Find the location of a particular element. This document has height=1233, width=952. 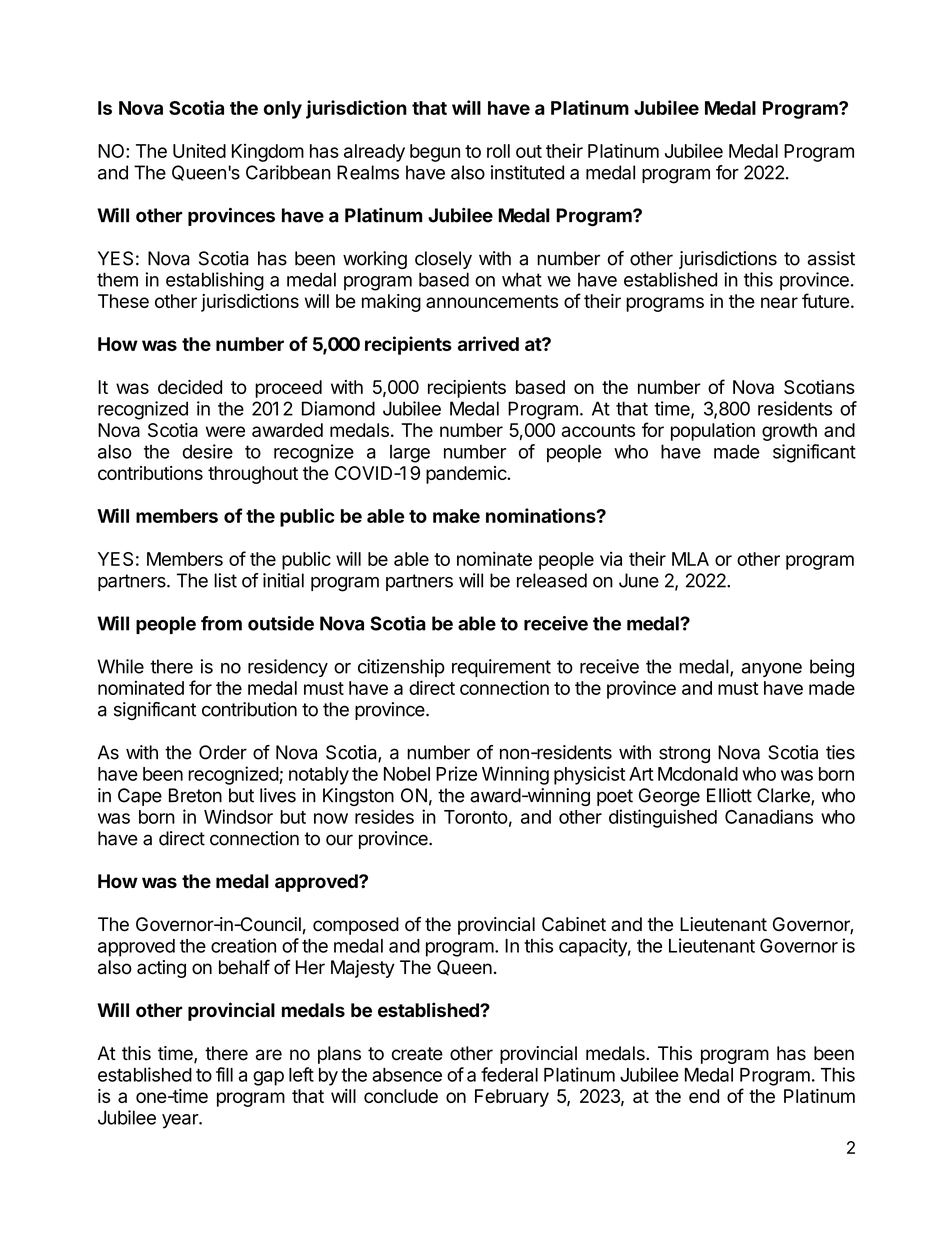

United is located at coordinates (199, 151).
